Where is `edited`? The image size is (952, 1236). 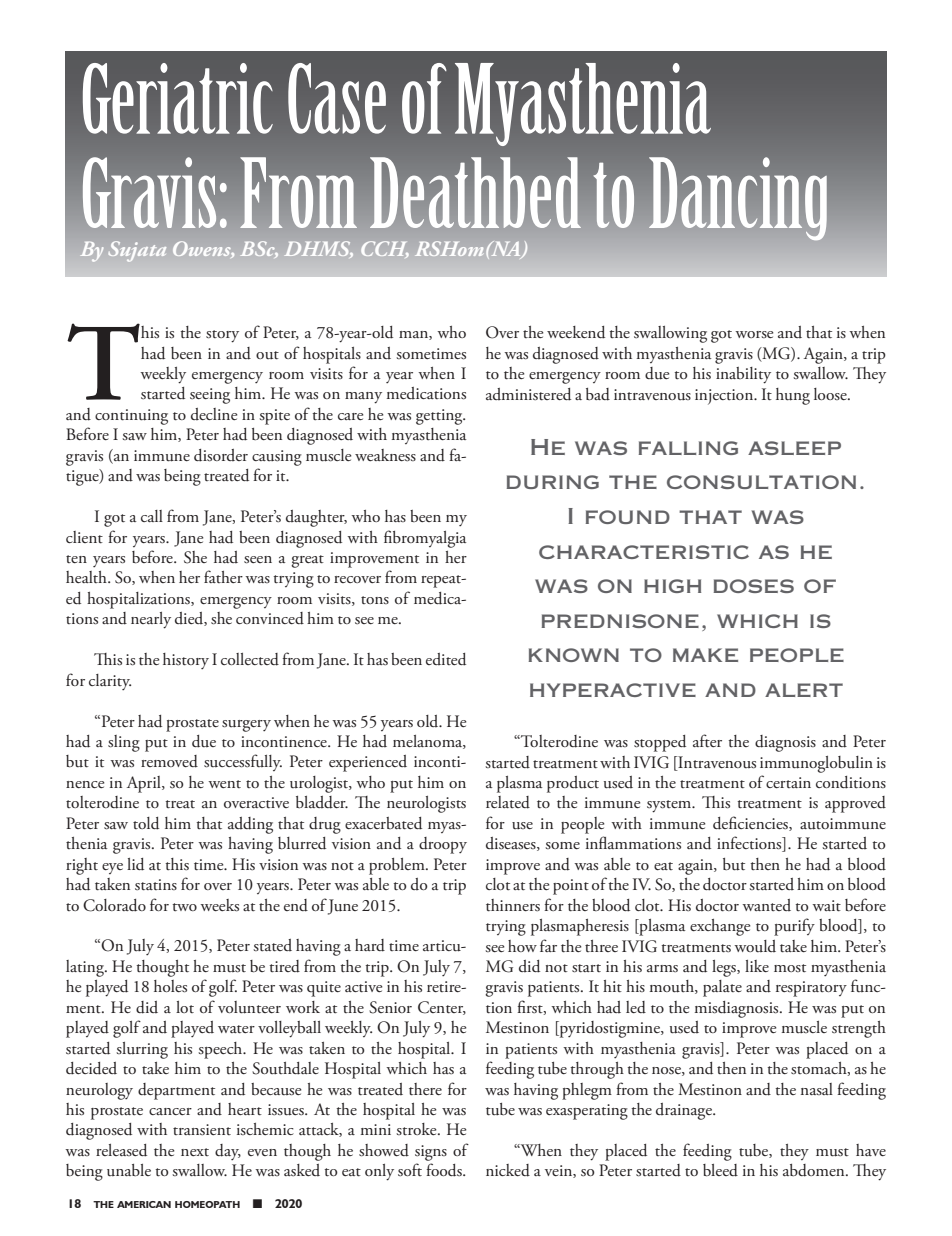 edited is located at coordinates (446, 659).
